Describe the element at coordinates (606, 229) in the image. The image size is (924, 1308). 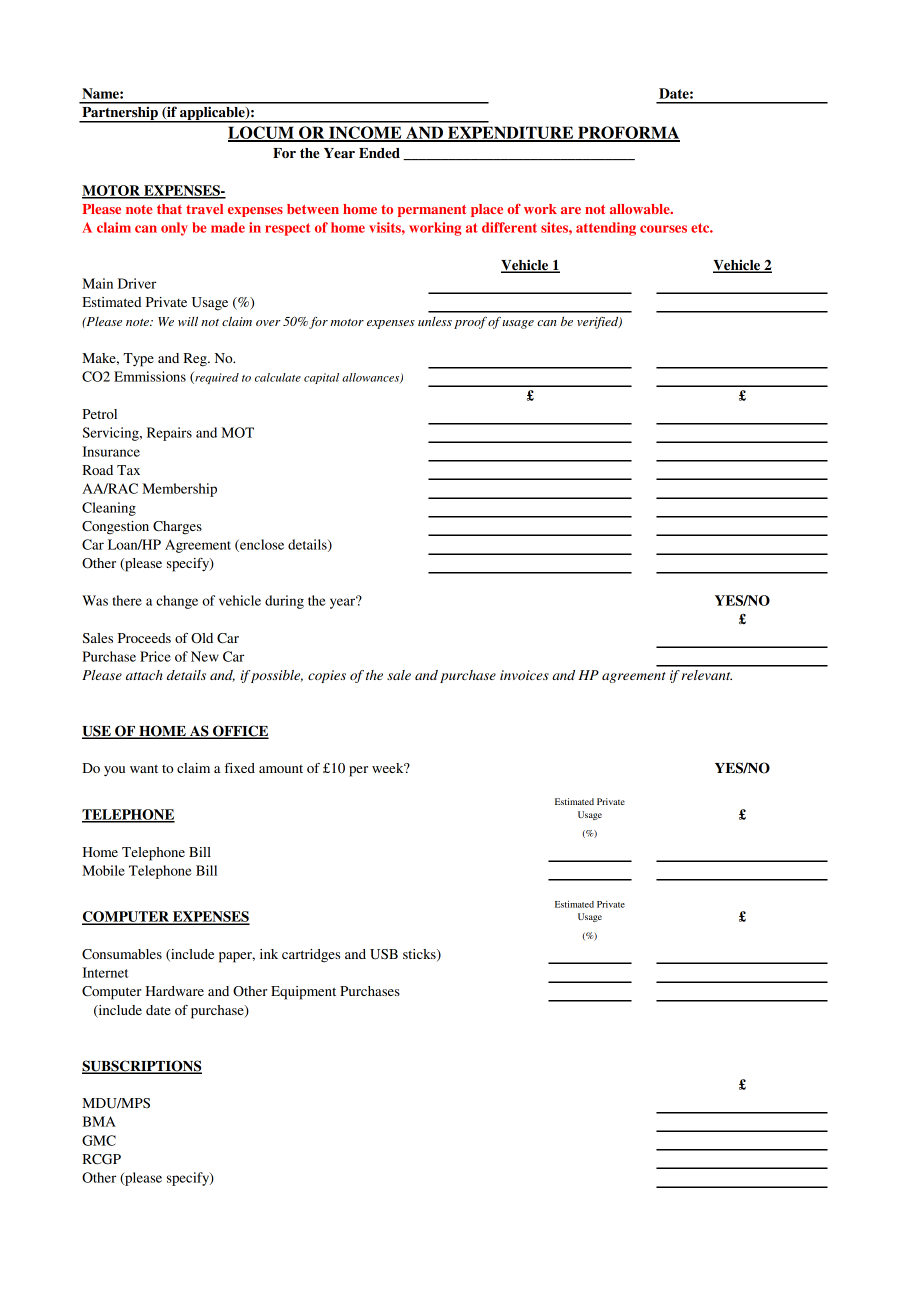
I see `attending` at that location.
